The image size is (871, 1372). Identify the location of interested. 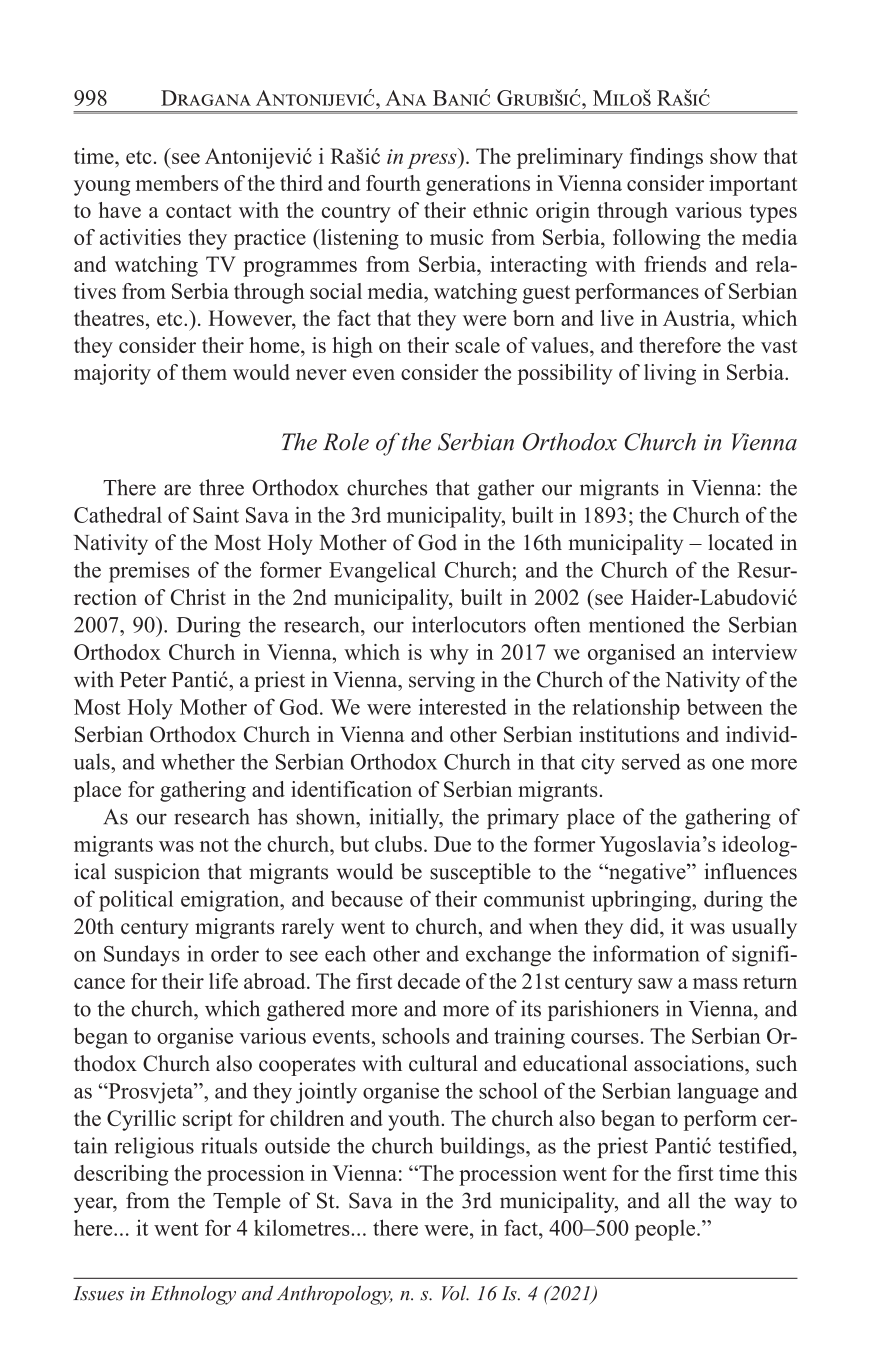
(463, 706).
